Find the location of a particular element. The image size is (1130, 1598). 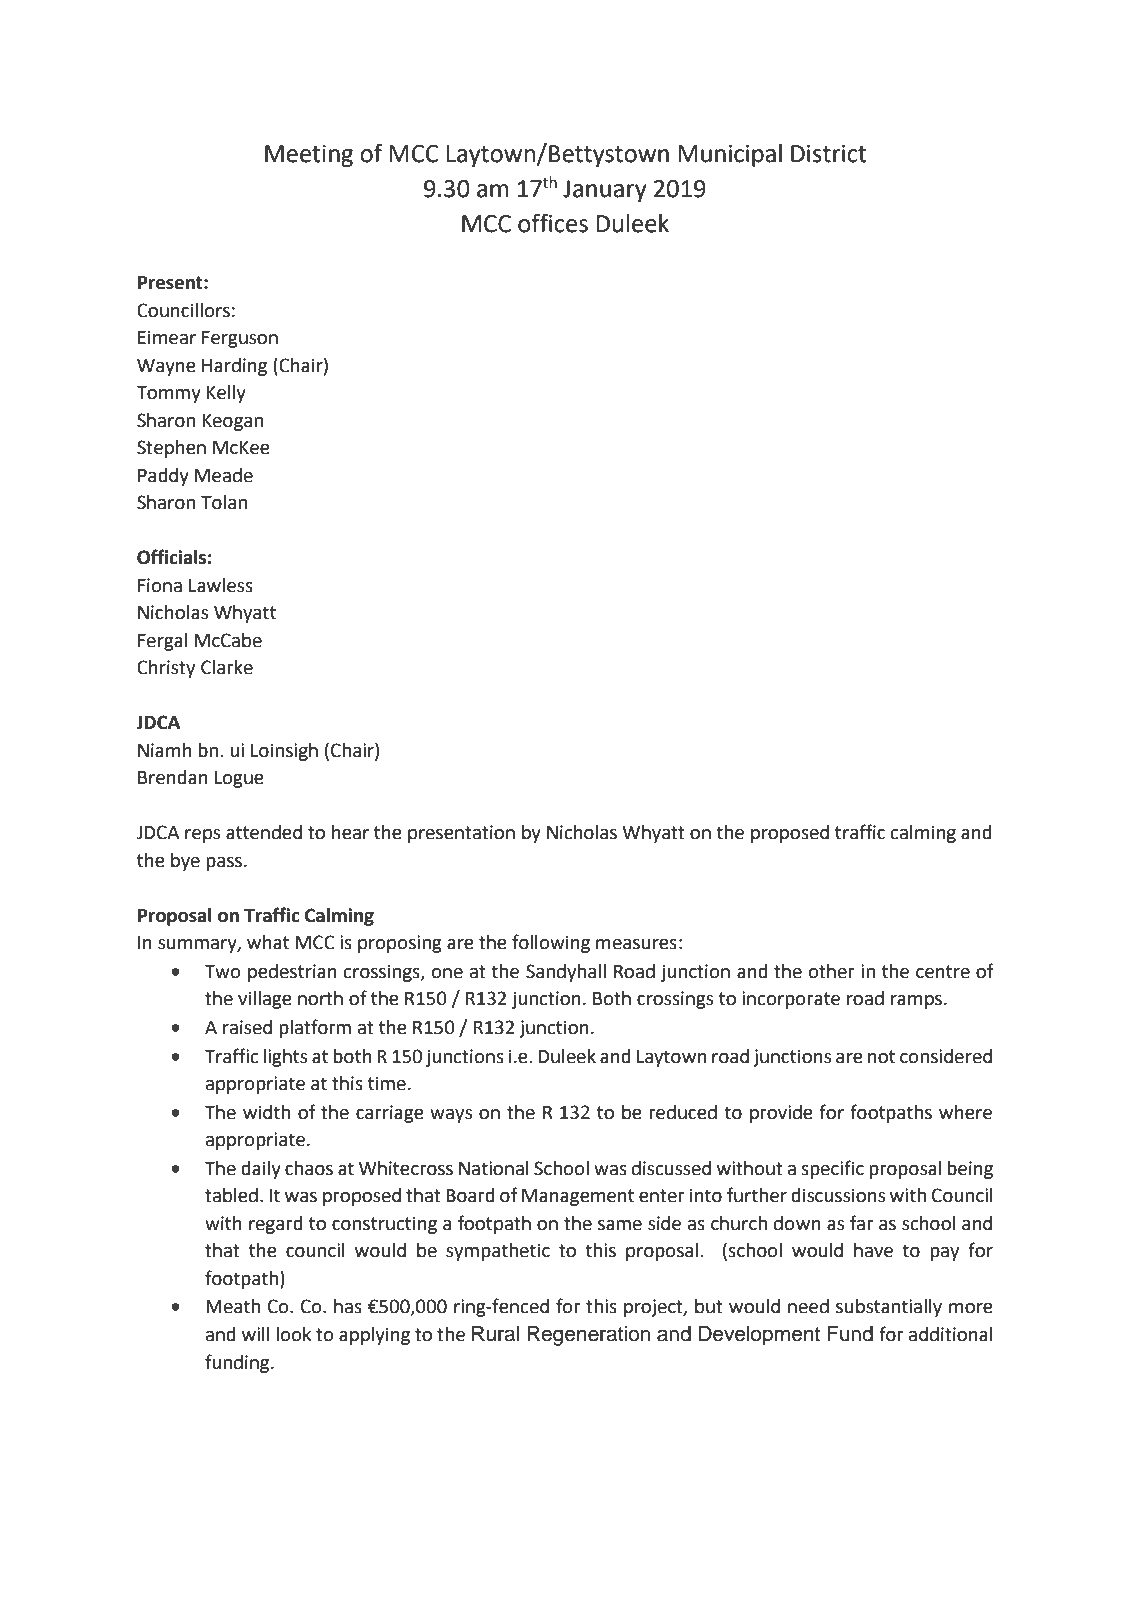

offices is located at coordinates (553, 223).
